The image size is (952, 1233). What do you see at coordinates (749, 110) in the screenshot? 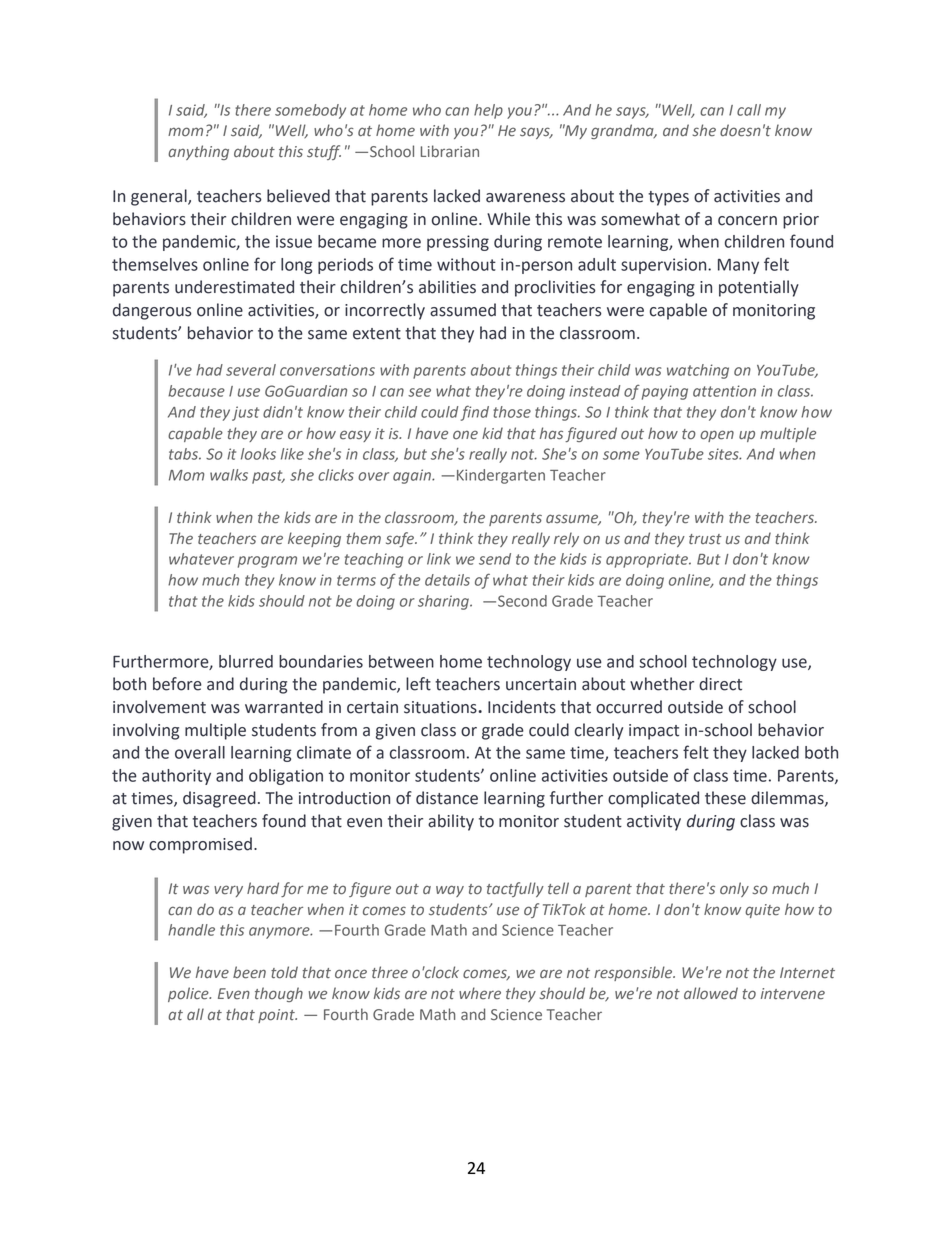
I see `call` at bounding box center [749, 110].
